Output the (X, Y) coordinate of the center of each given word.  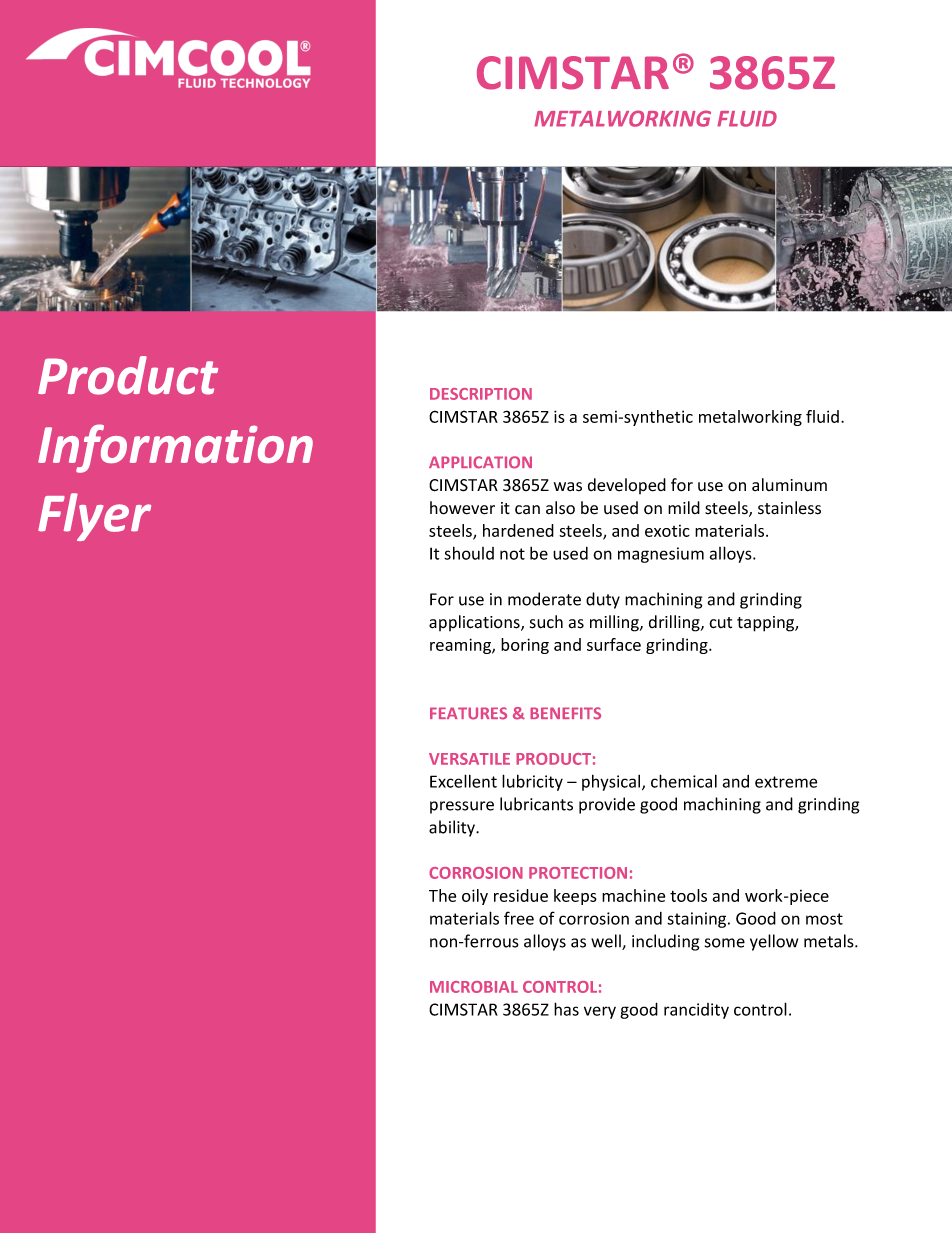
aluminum (789, 485)
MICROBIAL (474, 987)
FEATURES (468, 713)
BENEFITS (565, 713)
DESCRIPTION (481, 394)
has (566, 1009)
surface (614, 644)
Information (175, 448)
